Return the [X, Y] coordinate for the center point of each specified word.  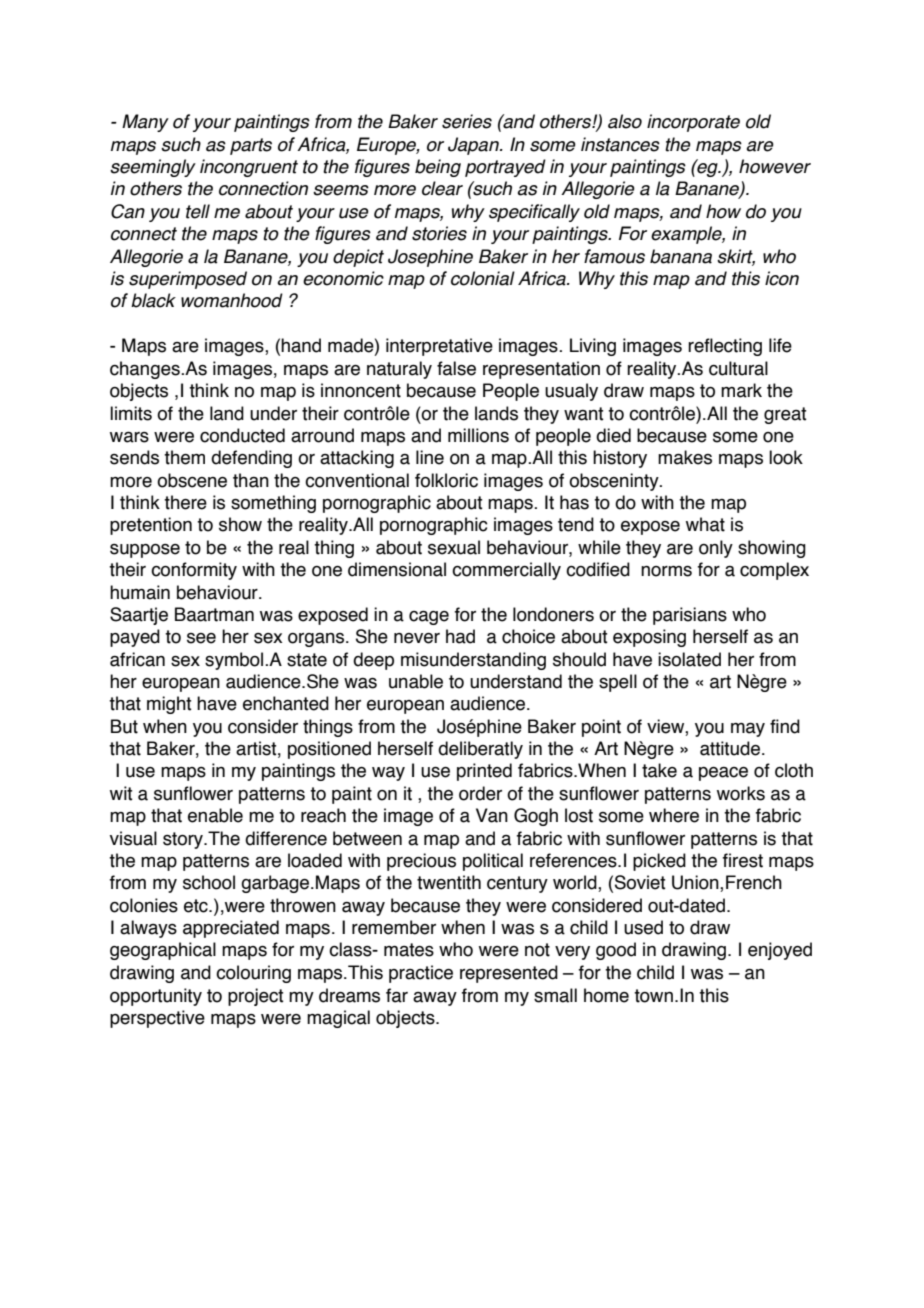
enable [215, 815]
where [674, 815]
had [460, 636]
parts [251, 146]
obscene [192, 480]
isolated [689, 659]
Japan [474, 146]
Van [492, 815]
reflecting [725, 347]
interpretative [439, 347]
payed [135, 638]
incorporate [693, 123]
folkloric [446, 480]
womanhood [232, 300]
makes [685, 457]
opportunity [156, 997]
